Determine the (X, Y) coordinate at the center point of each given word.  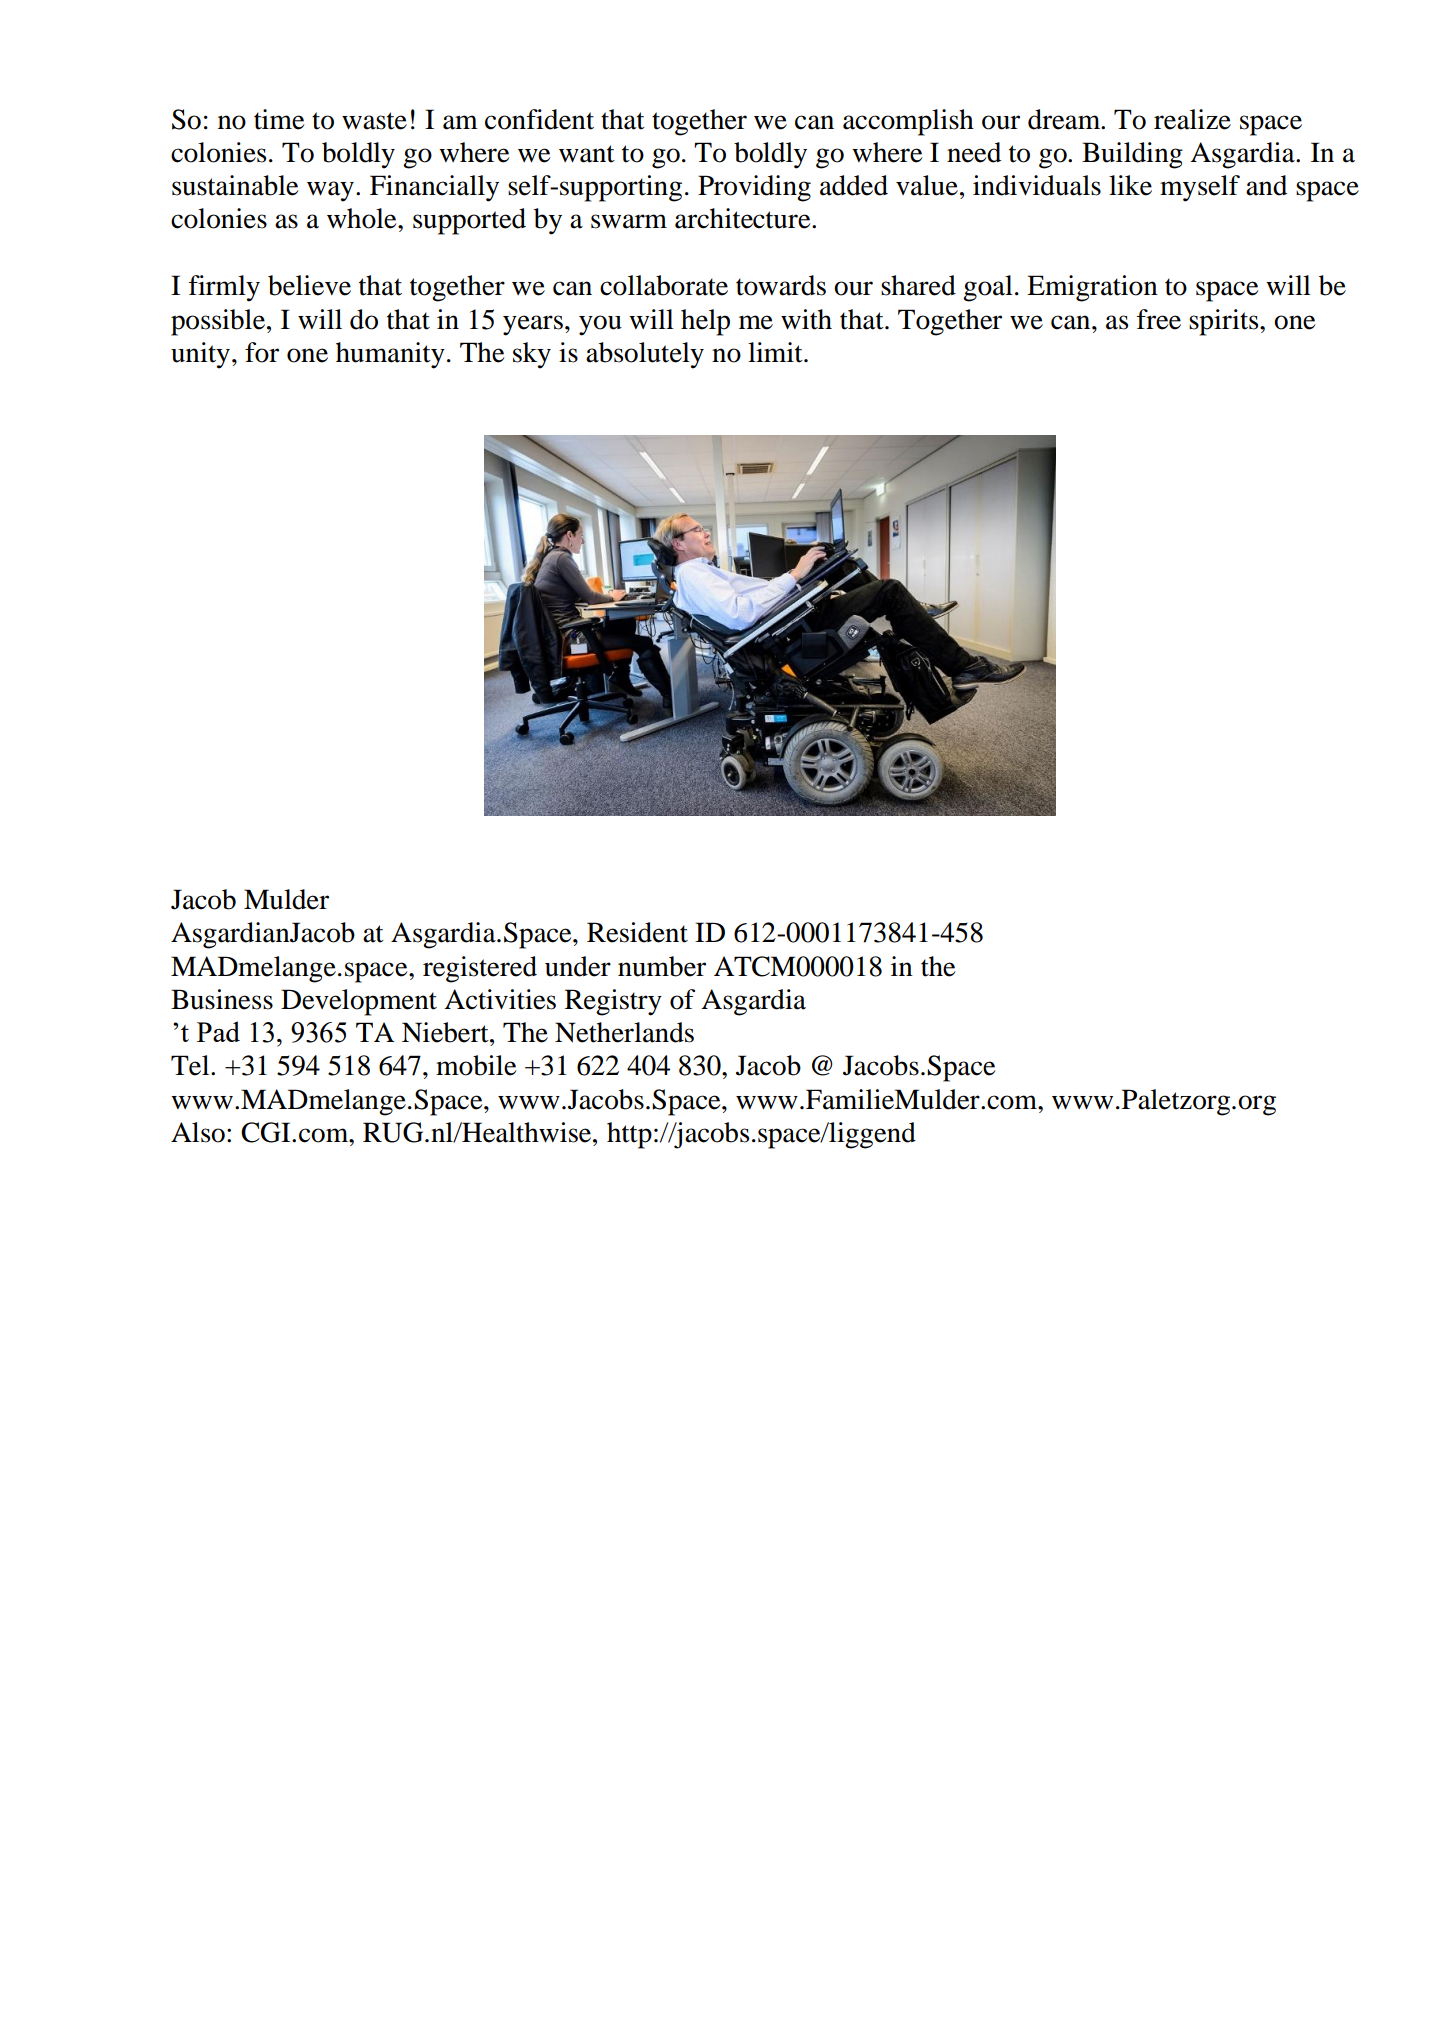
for (262, 352)
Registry (613, 1002)
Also (198, 1132)
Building (1132, 155)
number (662, 966)
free (1159, 319)
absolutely (645, 355)
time (279, 119)
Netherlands (624, 1032)
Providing (754, 188)
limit (776, 352)
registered (480, 969)
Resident (637, 932)
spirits (1225, 322)
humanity (390, 355)
